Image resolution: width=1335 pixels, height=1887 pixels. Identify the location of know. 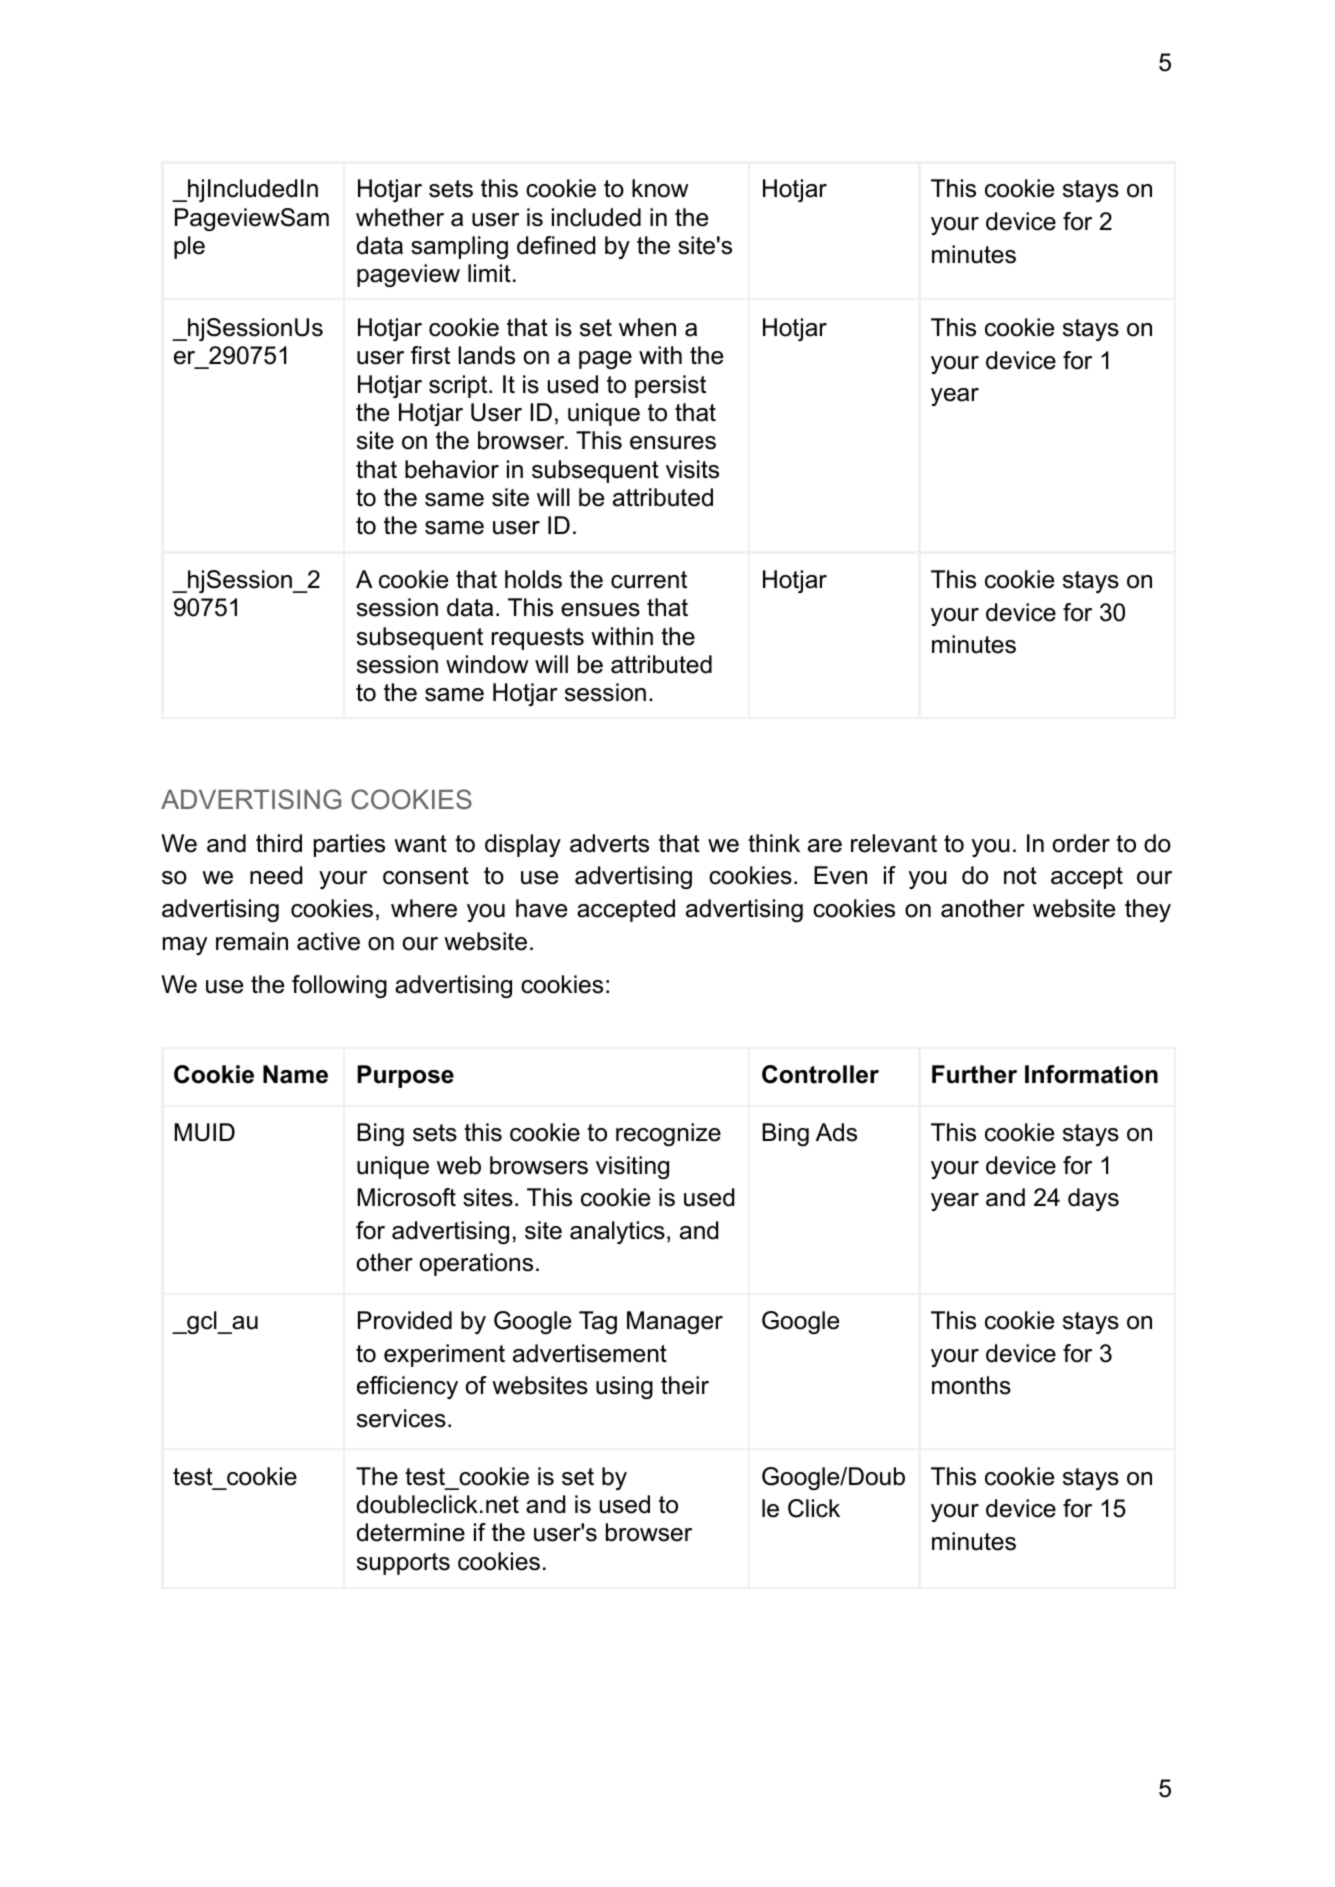
(660, 188).
